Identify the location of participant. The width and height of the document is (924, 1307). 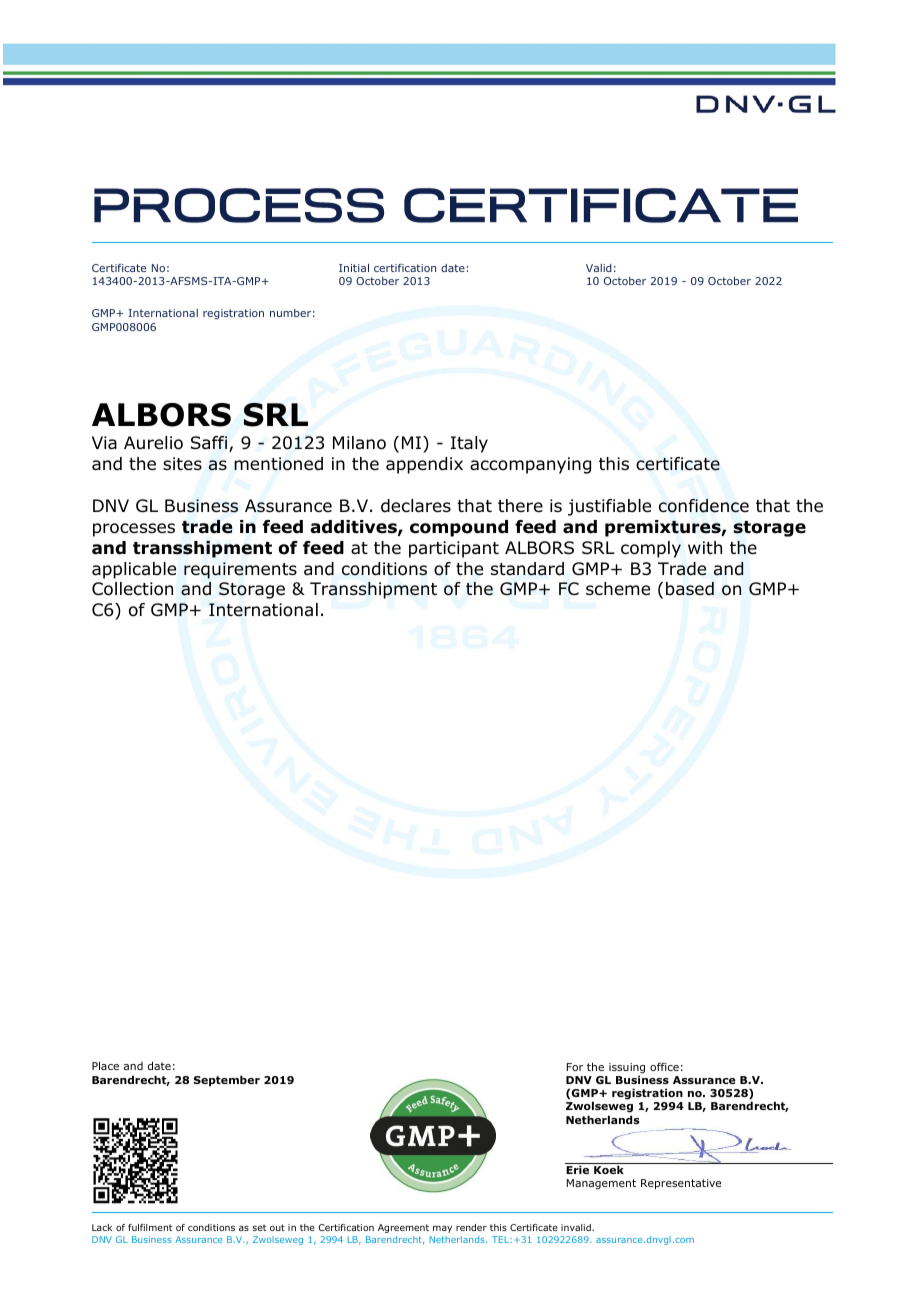
(454, 549).
